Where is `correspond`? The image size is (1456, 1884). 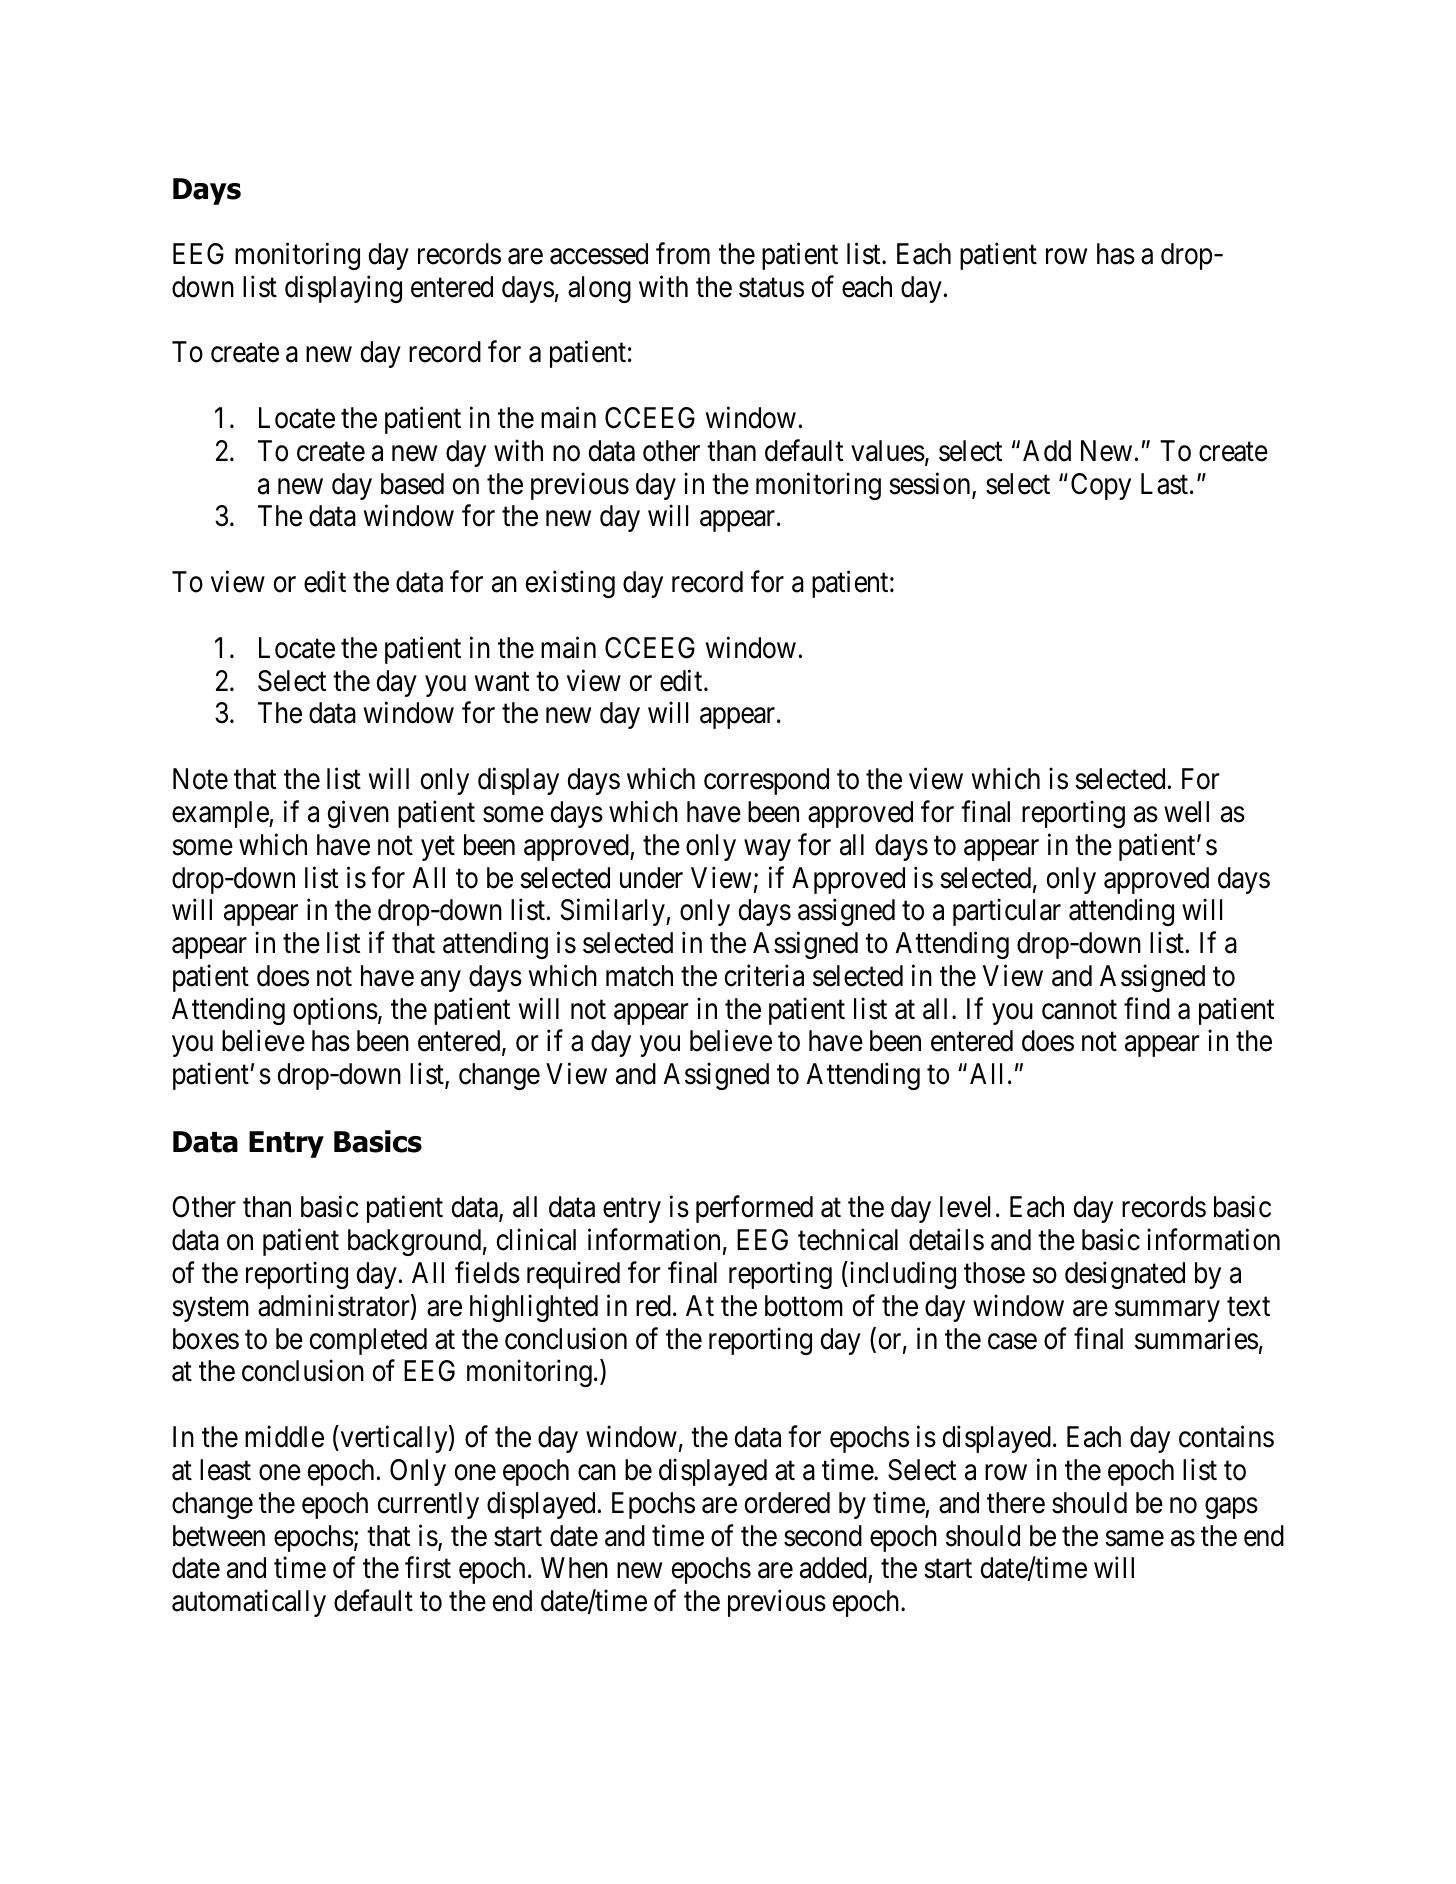
correspond is located at coordinates (766, 781).
